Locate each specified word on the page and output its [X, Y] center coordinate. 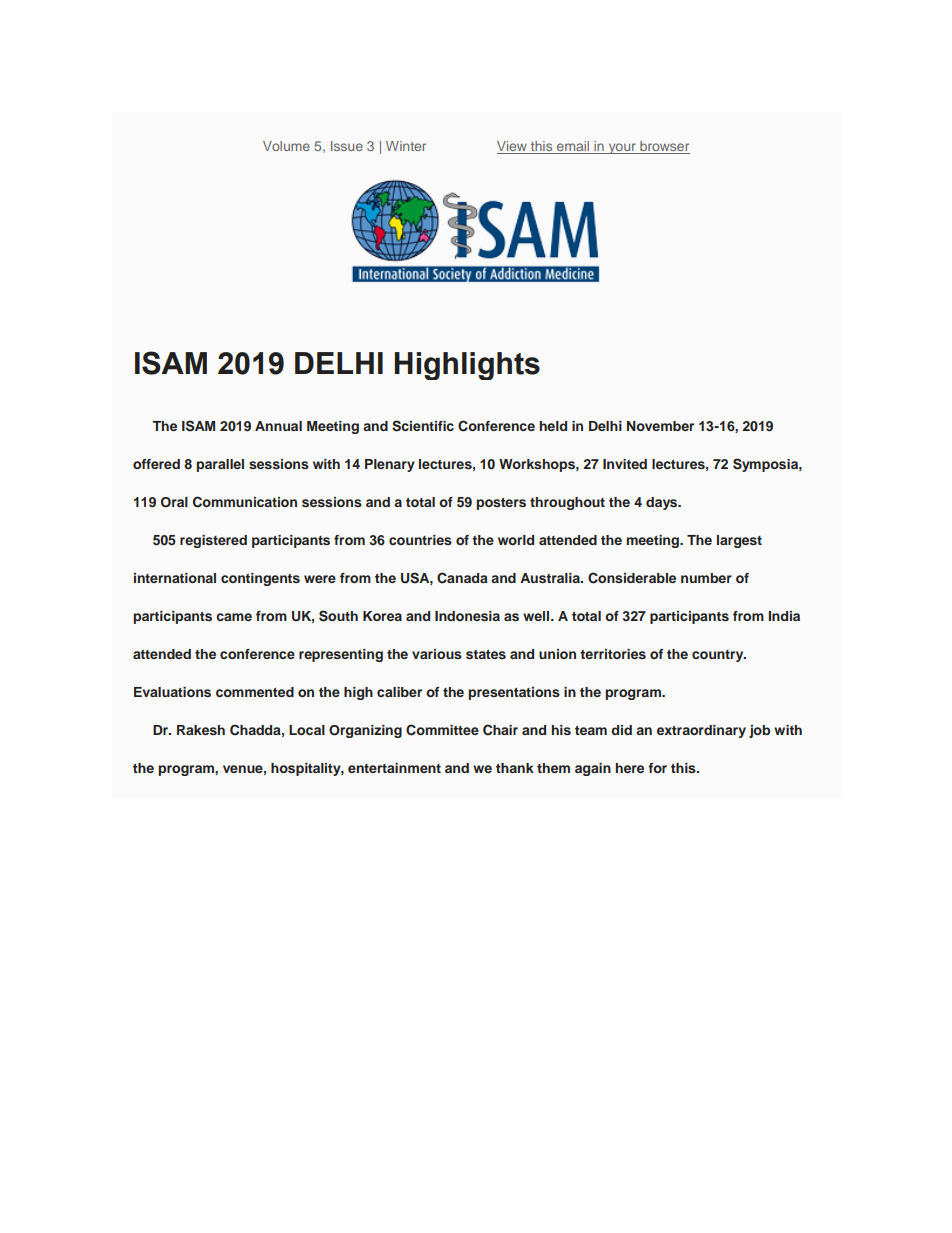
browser [664, 147]
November [660, 426]
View [513, 147]
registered [213, 541]
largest [739, 541]
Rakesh [201, 730]
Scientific [423, 426]
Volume [286, 146]
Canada [462, 578]
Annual [278, 426]
